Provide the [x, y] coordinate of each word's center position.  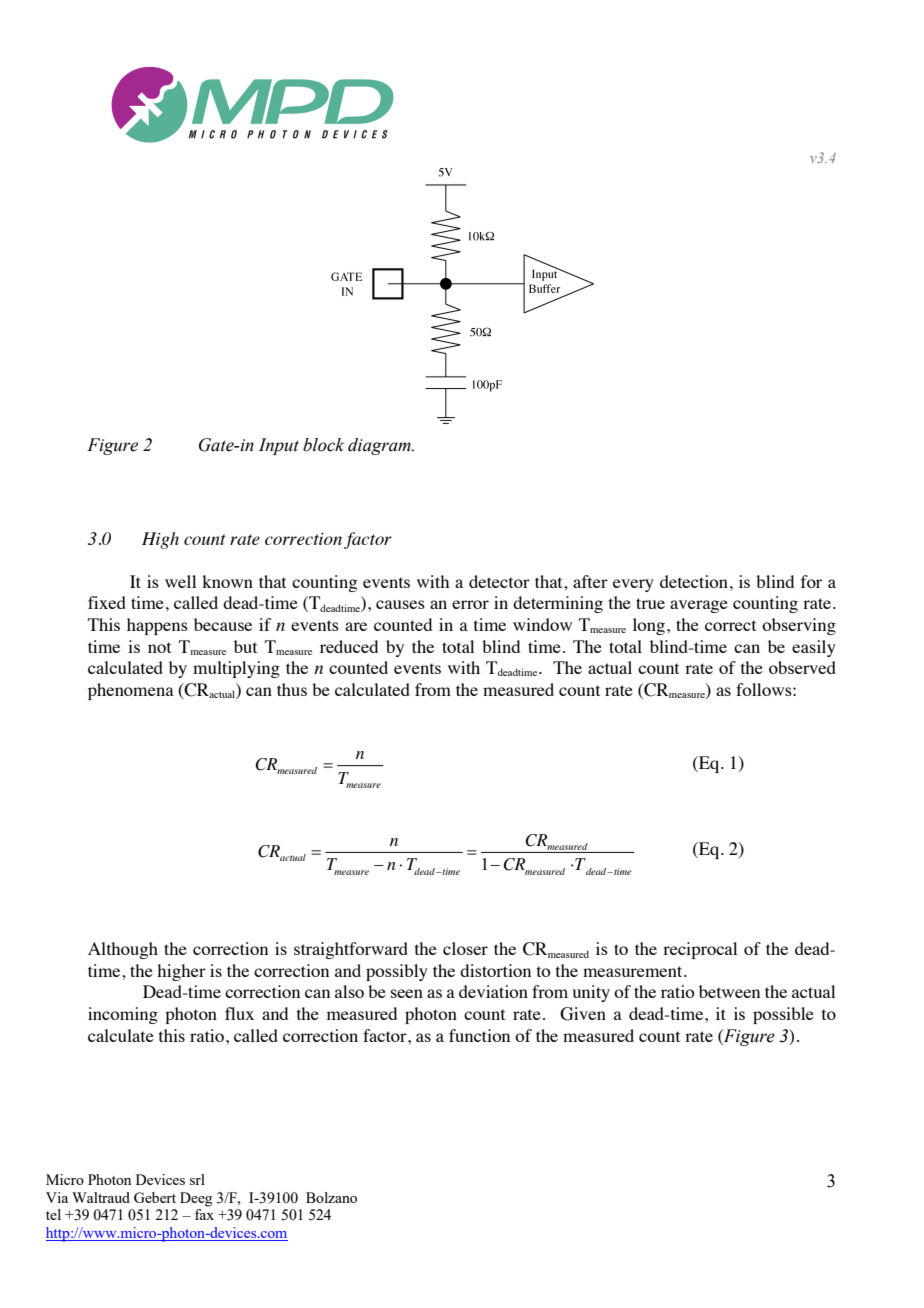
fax [204, 1214]
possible [783, 1015]
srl [197, 1179]
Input [279, 446]
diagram [380, 446]
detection [694, 581]
